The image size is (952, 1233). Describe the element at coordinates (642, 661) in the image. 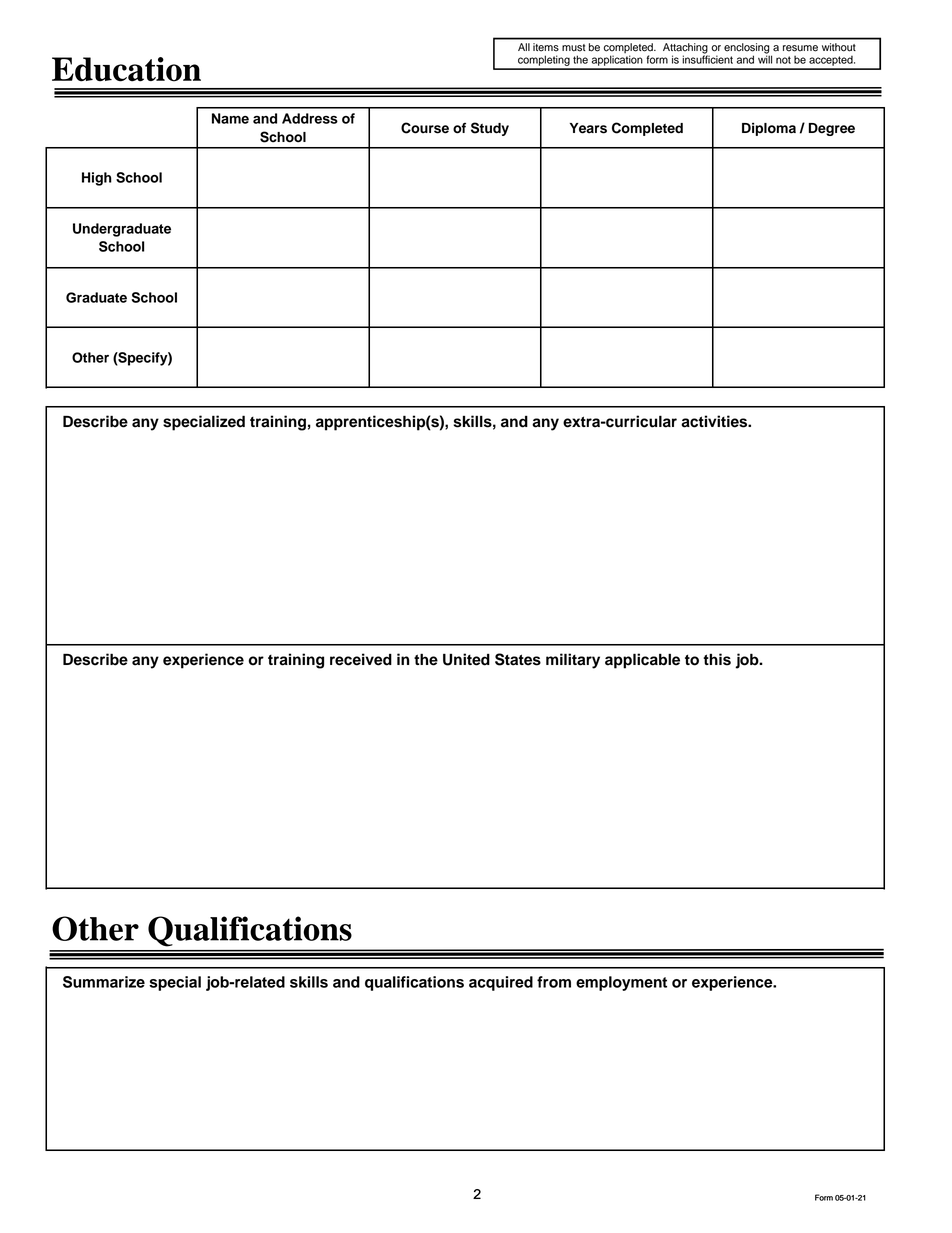

I see `applicable` at that location.
